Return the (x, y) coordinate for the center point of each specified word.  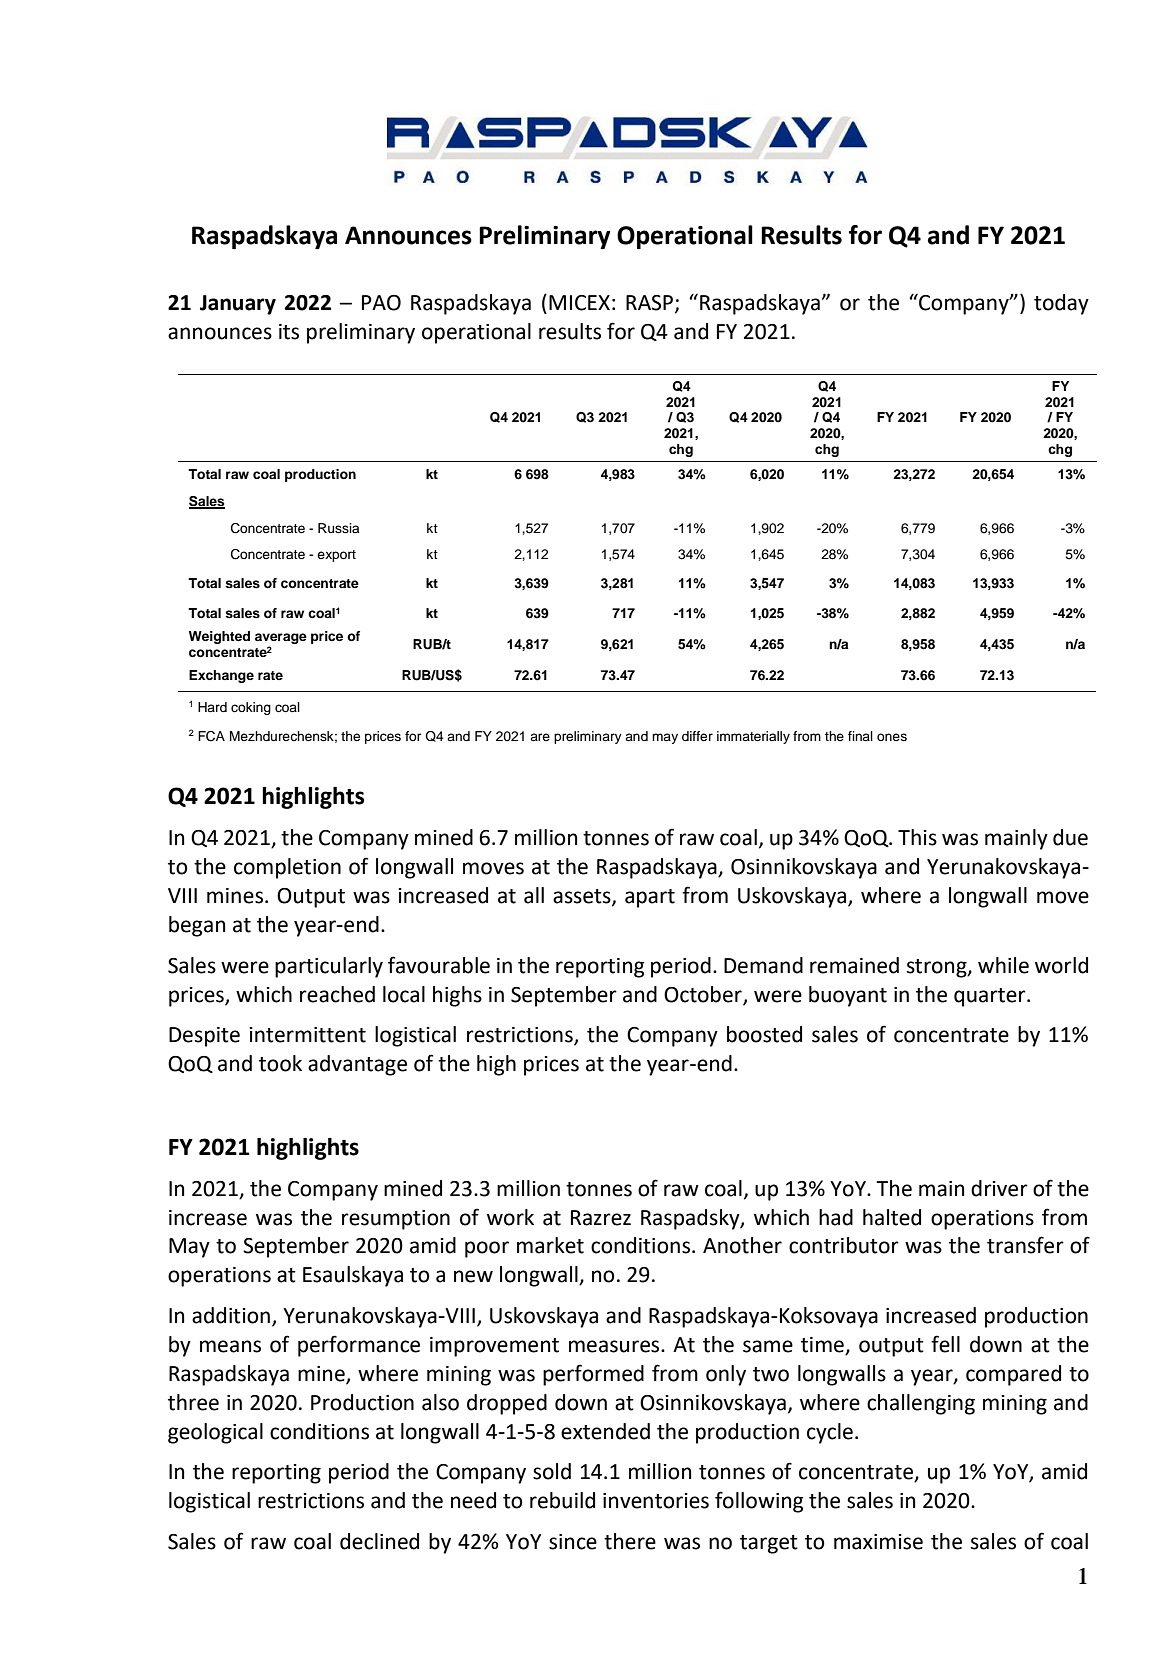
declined (379, 1541)
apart (650, 898)
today (1061, 304)
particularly (329, 967)
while (1003, 965)
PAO (381, 303)
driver (999, 1188)
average (281, 638)
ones (892, 737)
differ (697, 736)
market (550, 1245)
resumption (396, 1220)
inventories (656, 1501)
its (289, 332)
